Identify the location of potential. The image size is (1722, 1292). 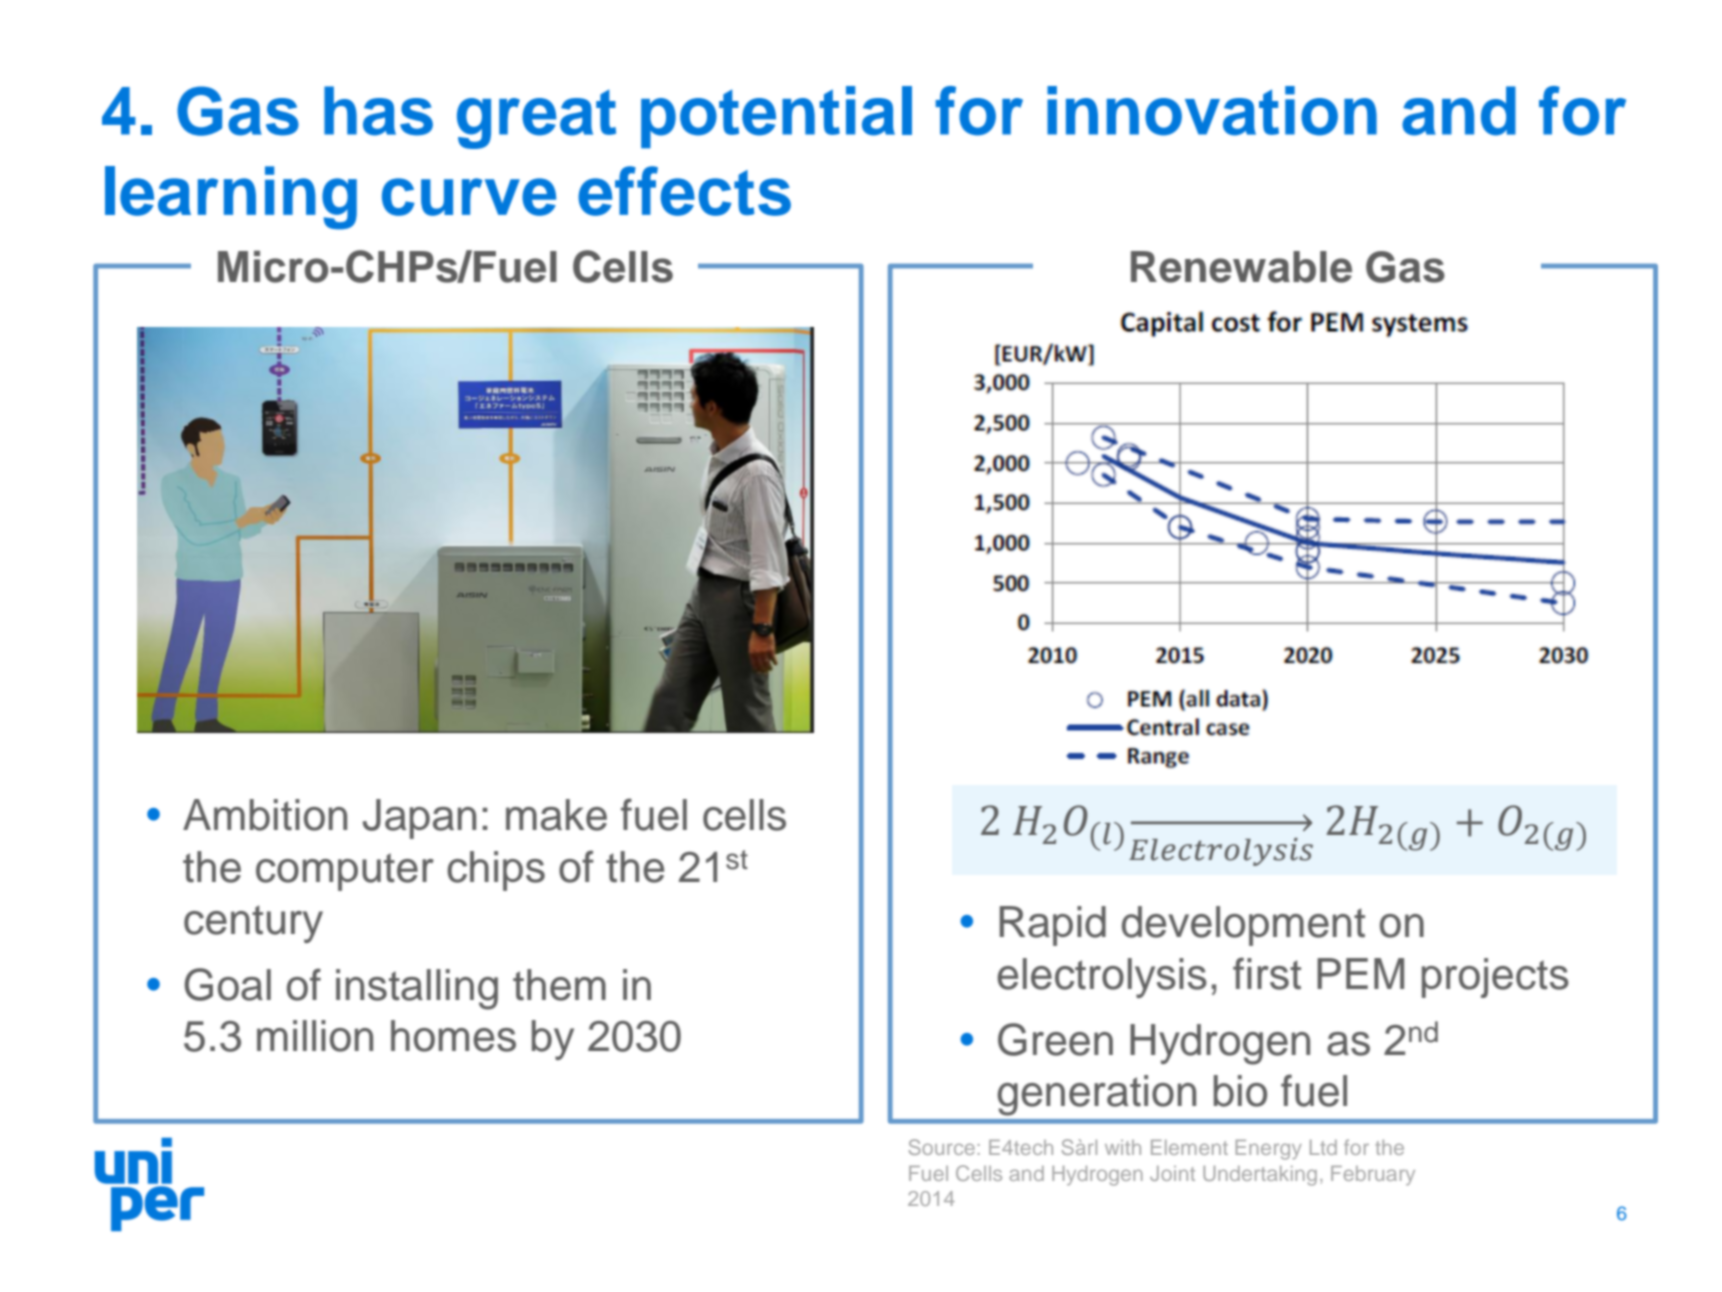
(776, 117).
